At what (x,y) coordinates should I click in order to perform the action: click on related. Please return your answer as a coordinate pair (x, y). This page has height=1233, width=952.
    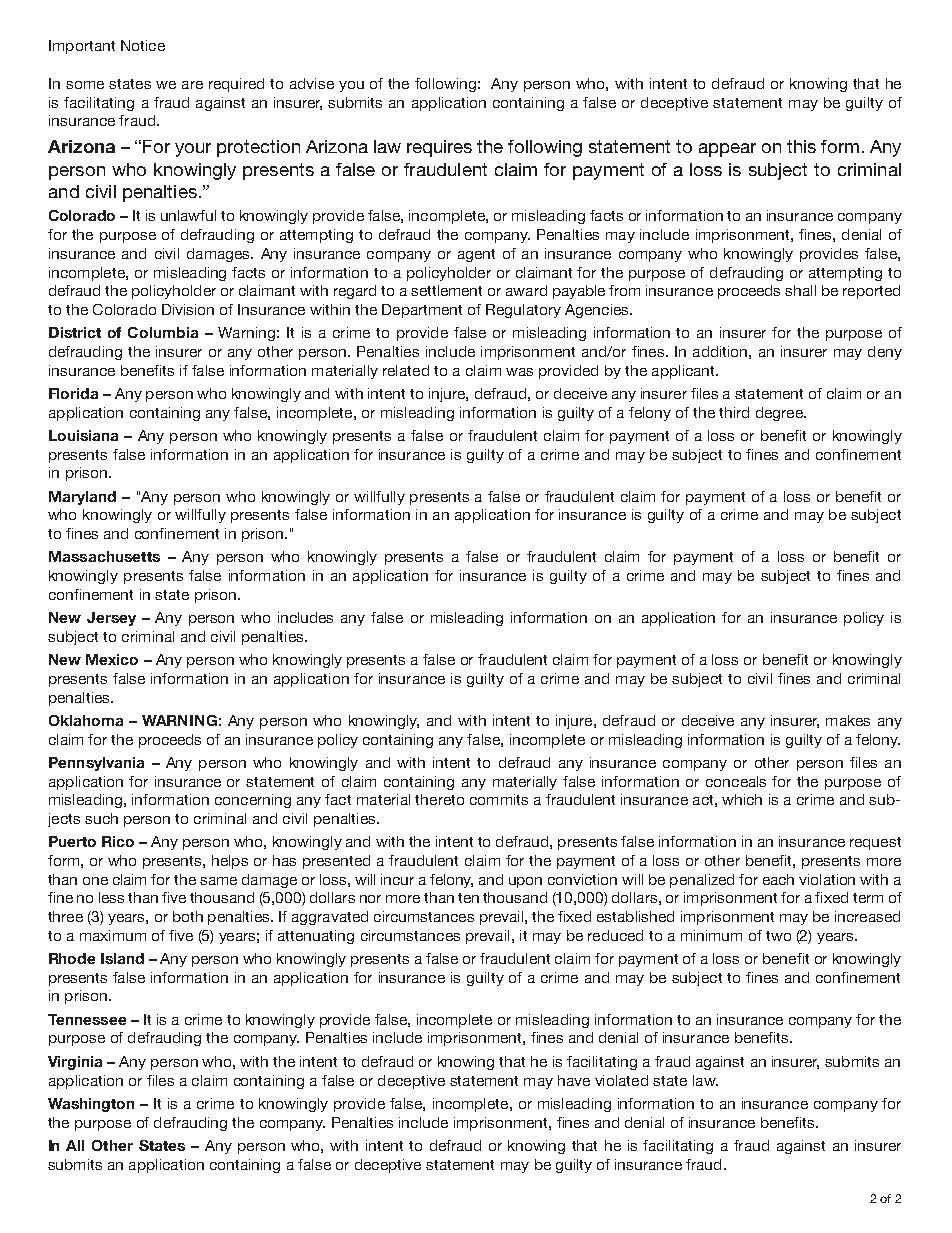
    Looking at the image, I should click on (406, 370).
